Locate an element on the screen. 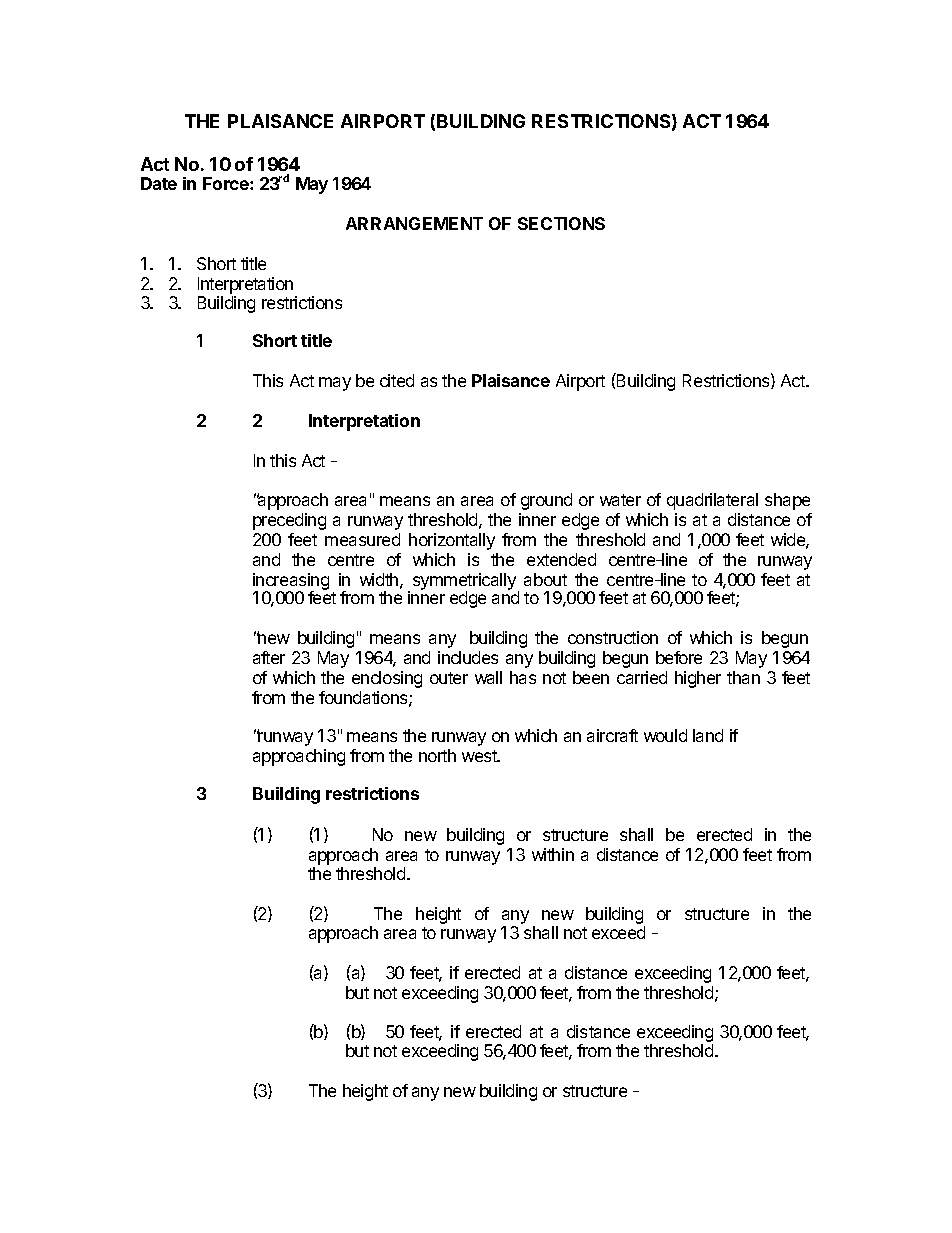  quadrilateral is located at coordinates (712, 501).
